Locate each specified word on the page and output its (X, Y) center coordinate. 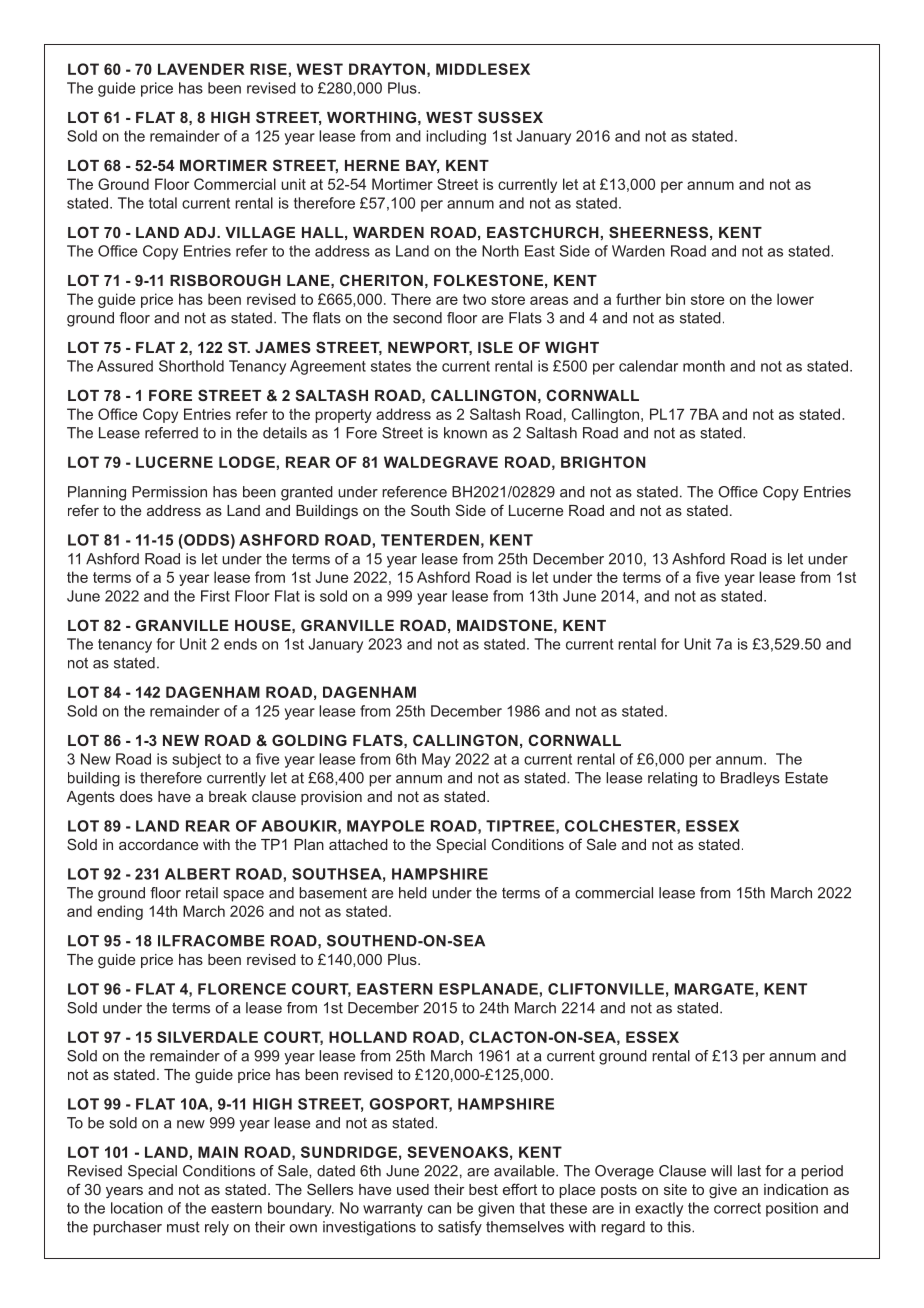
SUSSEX (510, 117)
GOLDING (309, 740)
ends (240, 644)
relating (672, 779)
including (456, 137)
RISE (268, 69)
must (183, 1227)
